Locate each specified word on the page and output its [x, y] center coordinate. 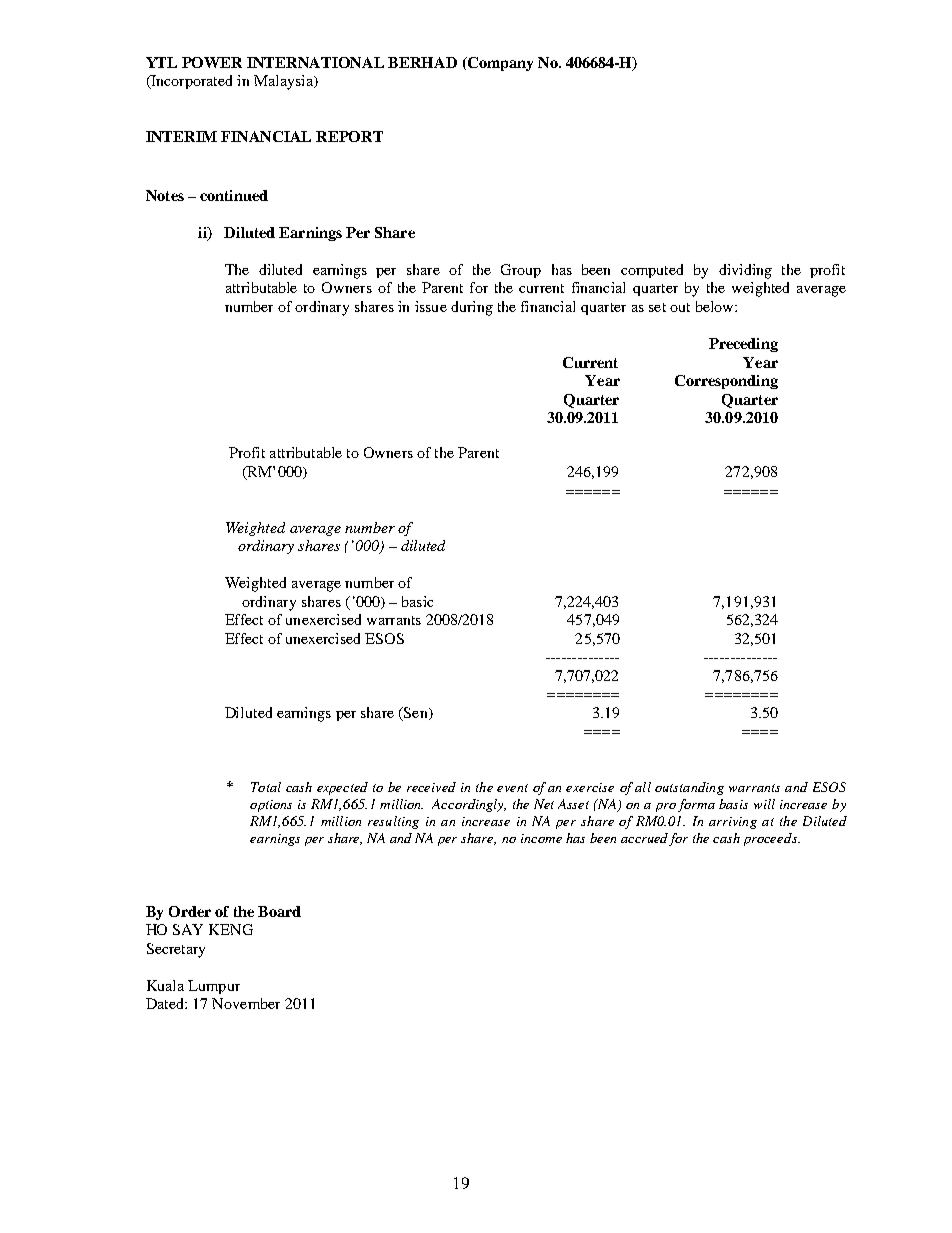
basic [417, 601]
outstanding [689, 788]
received [431, 787]
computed [652, 271]
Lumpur [214, 987]
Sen [416, 714]
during [472, 308]
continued [234, 195]
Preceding [743, 345]
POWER [212, 62]
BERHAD [422, 62]
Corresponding [726, 382]
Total [266, 787]
